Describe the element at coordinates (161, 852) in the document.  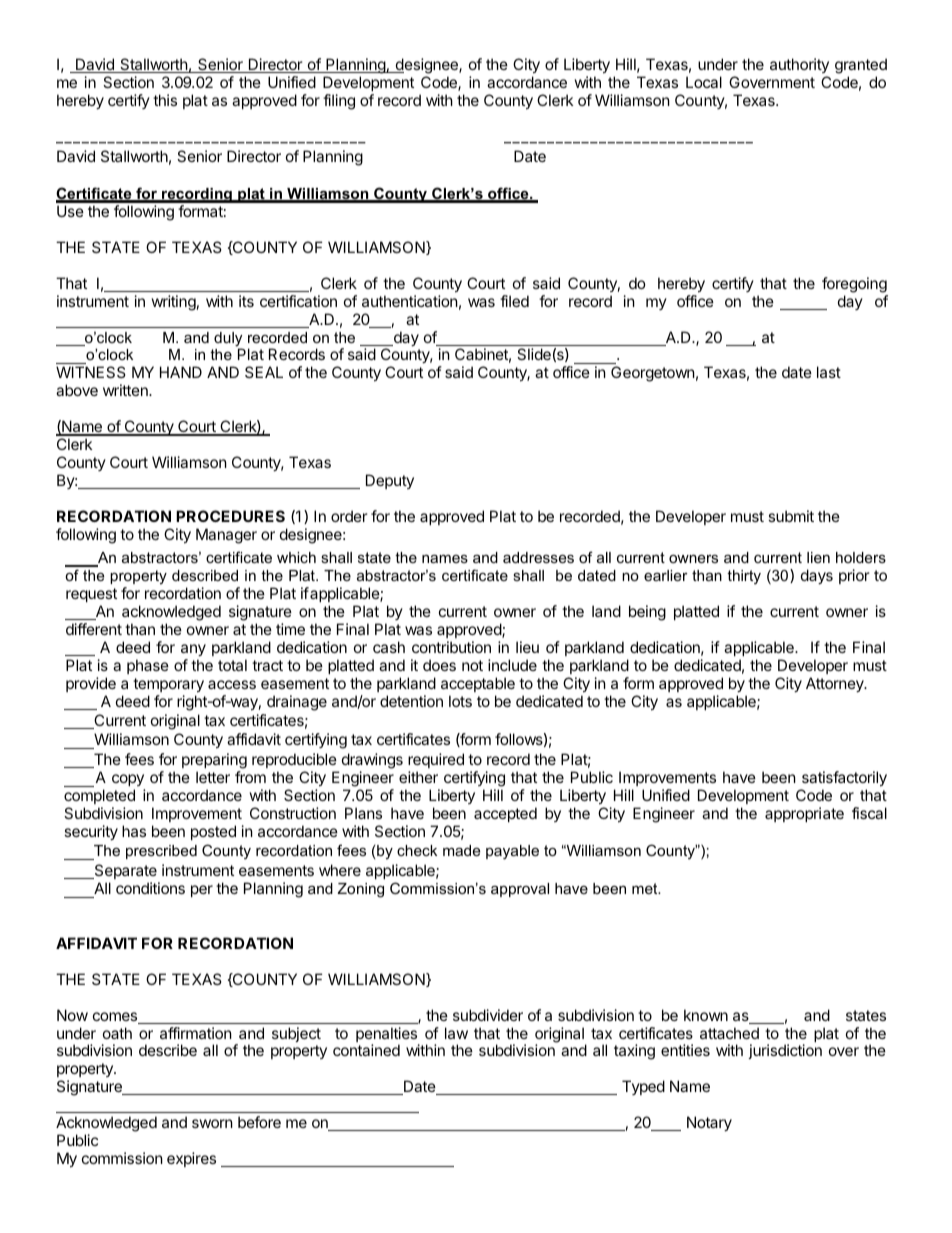
I see `prescribed` at that location.
